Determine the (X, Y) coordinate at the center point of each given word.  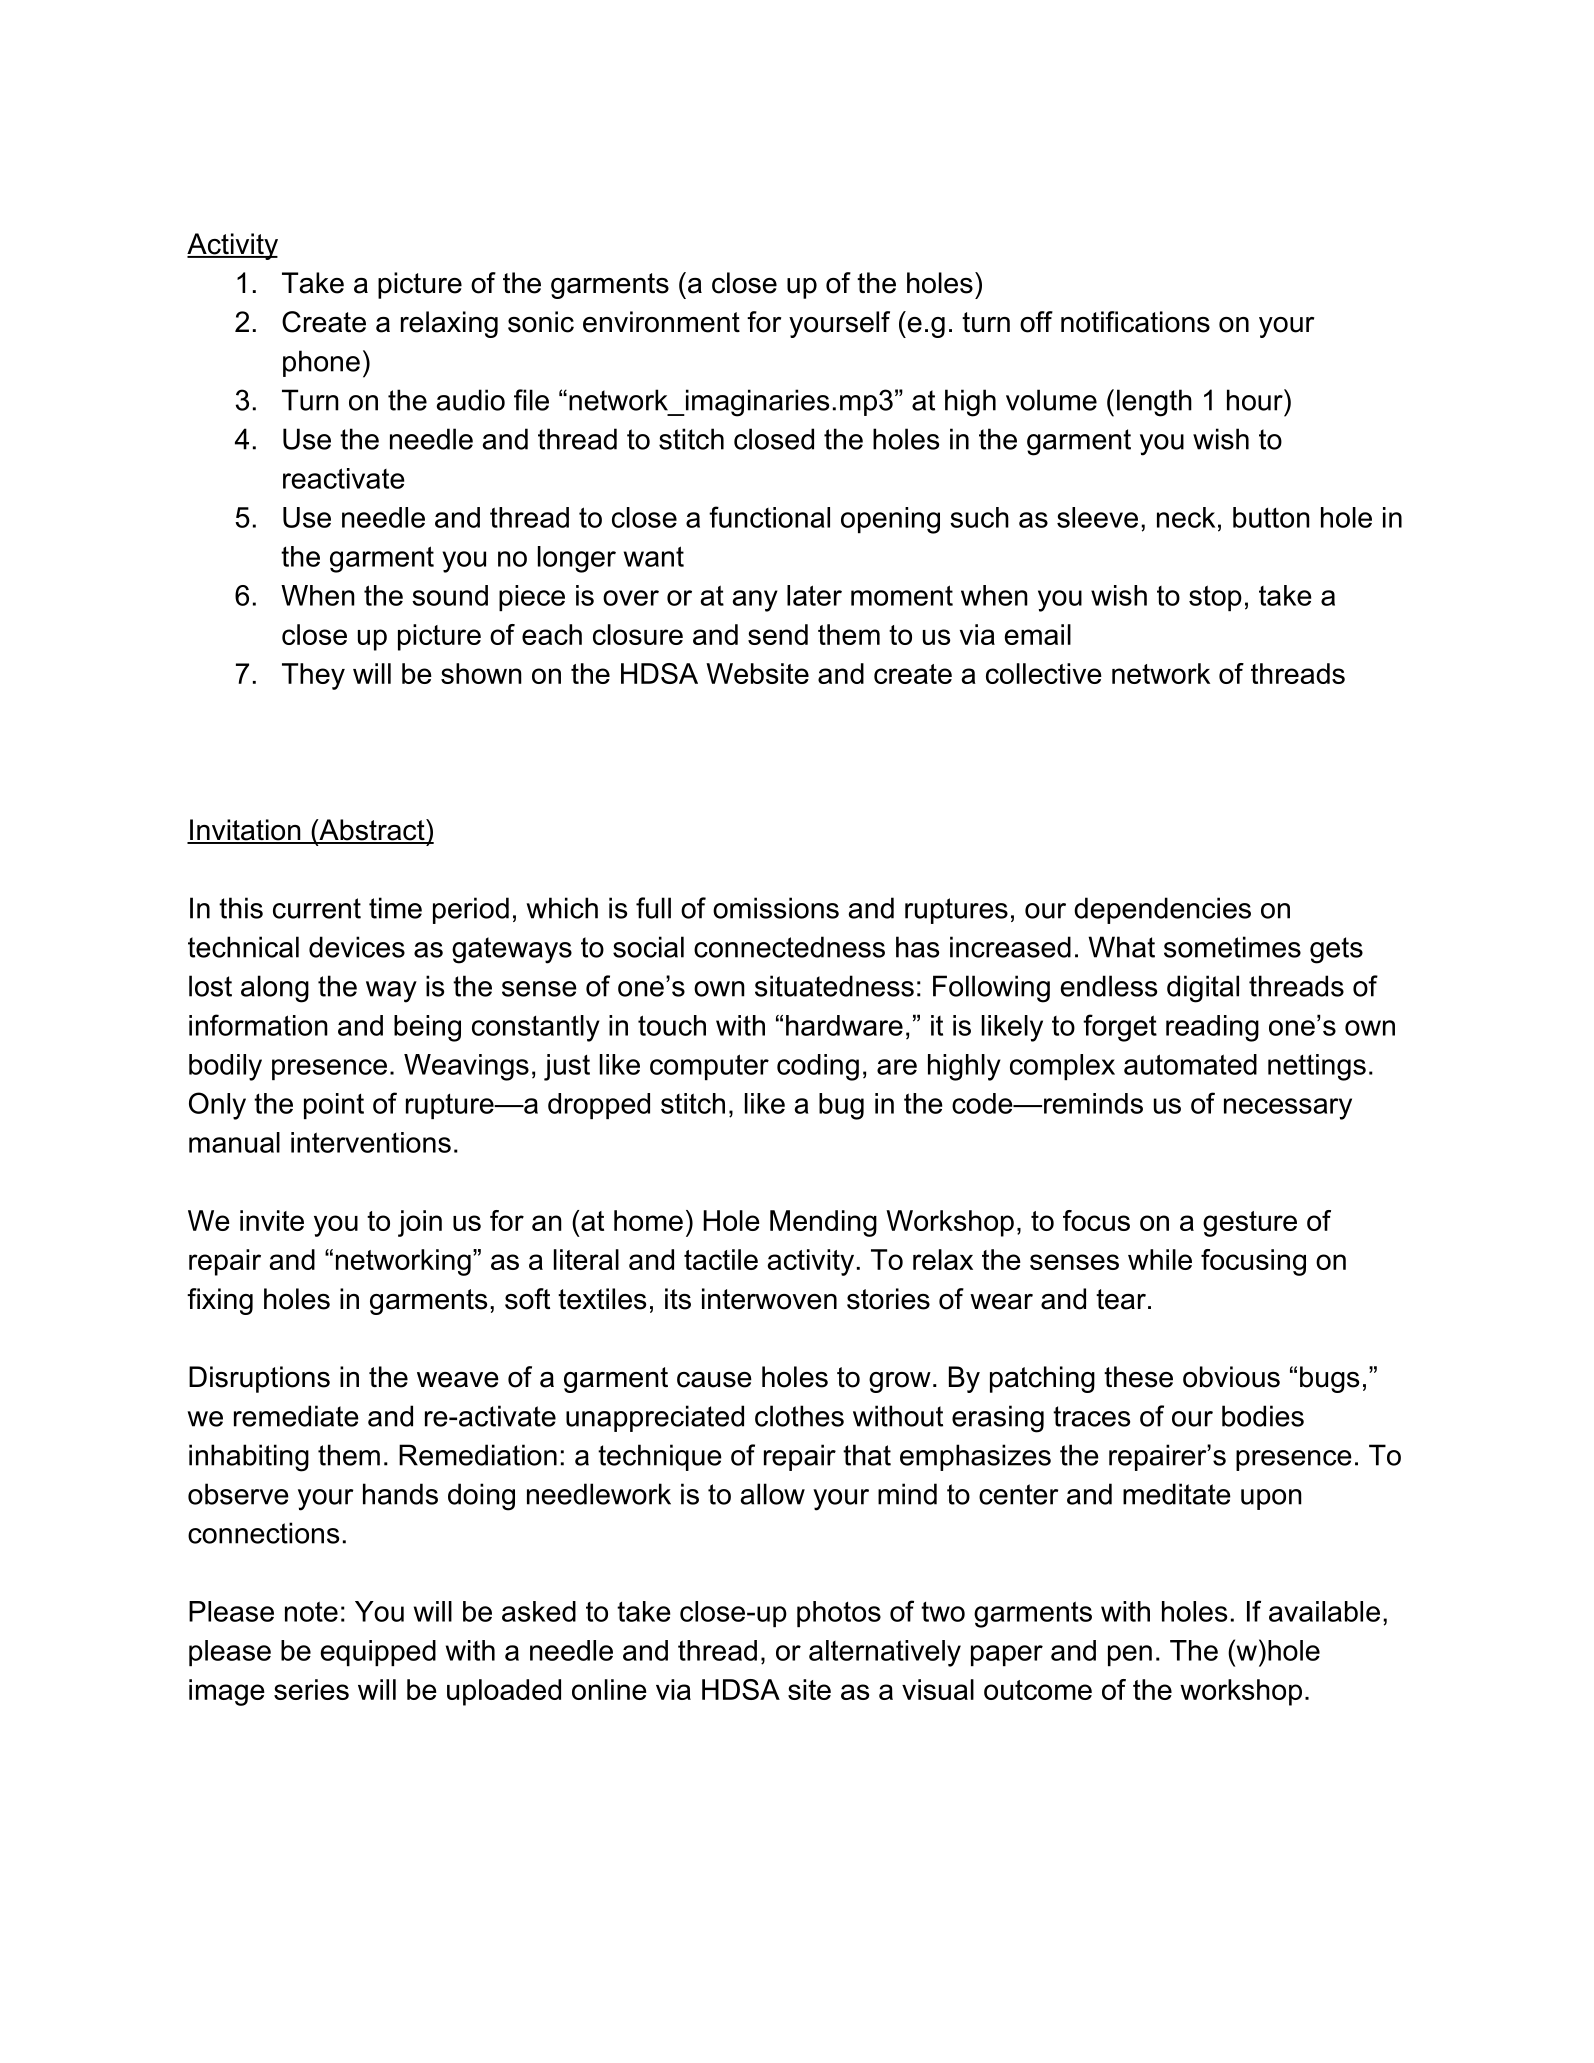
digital (1203, 989)
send (778, 634)
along (275, 989)
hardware (844, 1025)
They (313, 676)
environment (661, 322)
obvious (1231, 1377)
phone (321, 363)
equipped (378, 1653)
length (1154, 403)
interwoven (769, 1299)
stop (1215, 598)
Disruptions (259, 1379)
